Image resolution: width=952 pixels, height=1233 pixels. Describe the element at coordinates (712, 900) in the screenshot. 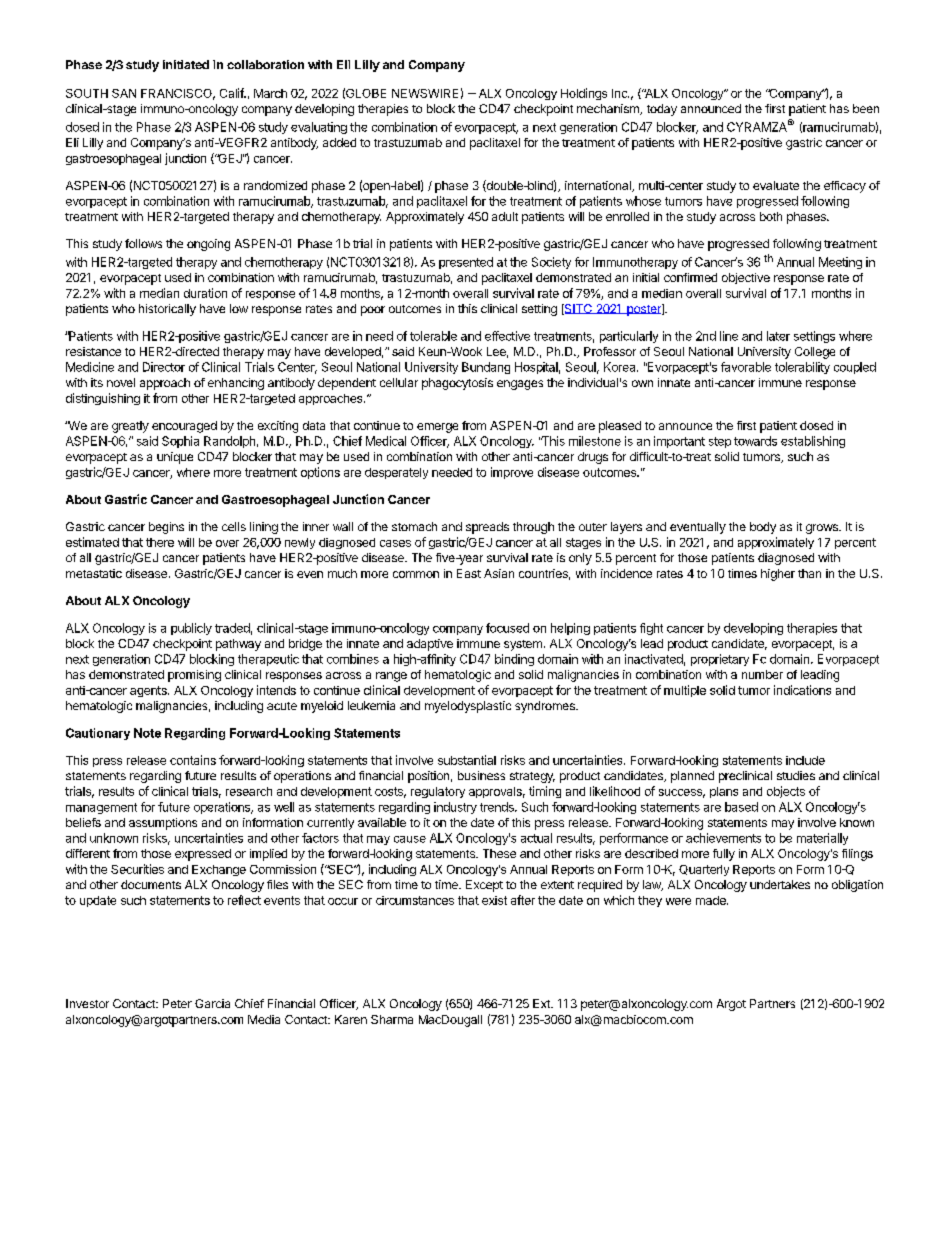

I see `made` at that location.
